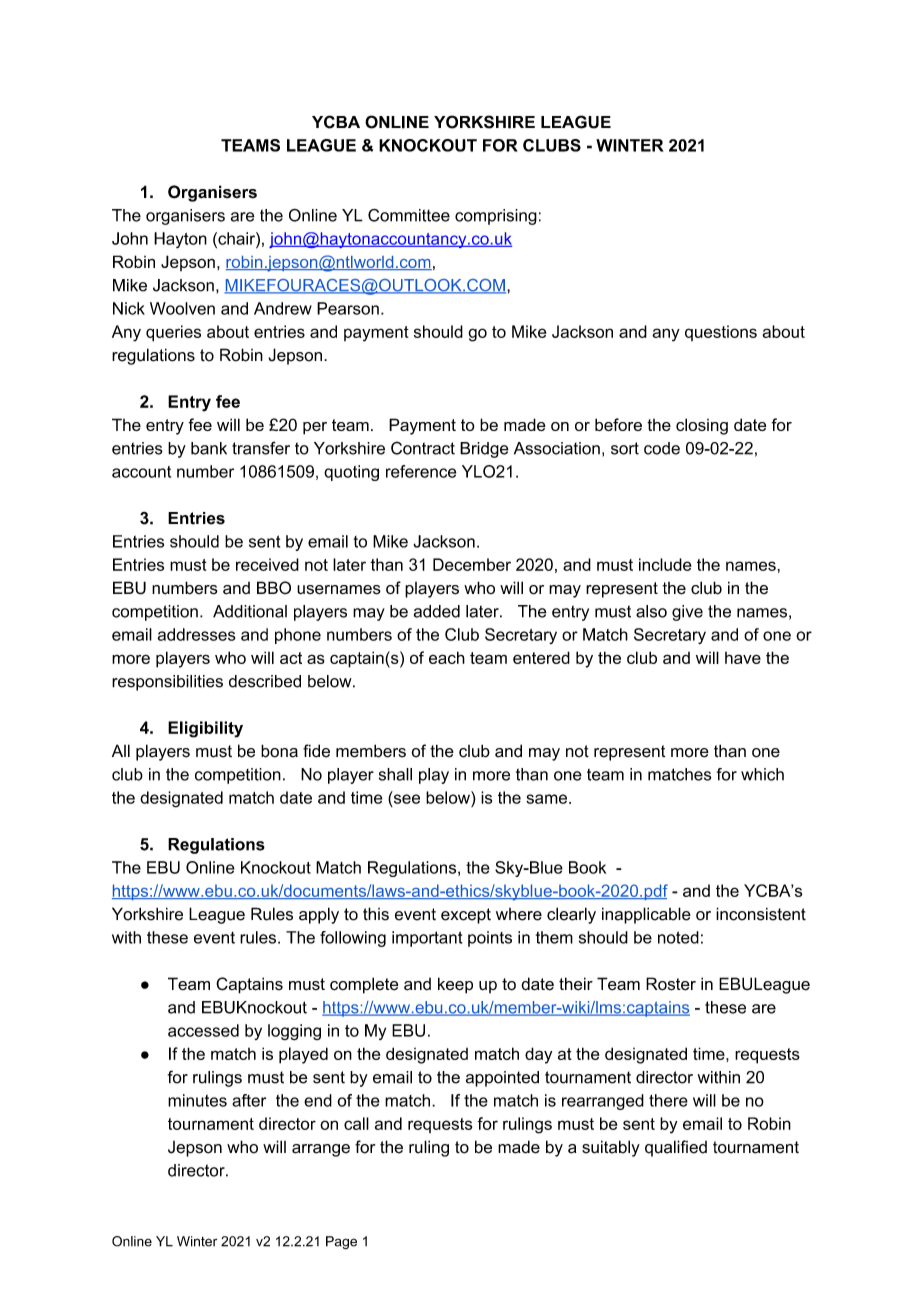 Image resolution: width=924 pixels, height=1308 pixels. What do you see at coordinates (319, 915) in the screenshot?
I see `apply` at bounding box center [319, 915].
